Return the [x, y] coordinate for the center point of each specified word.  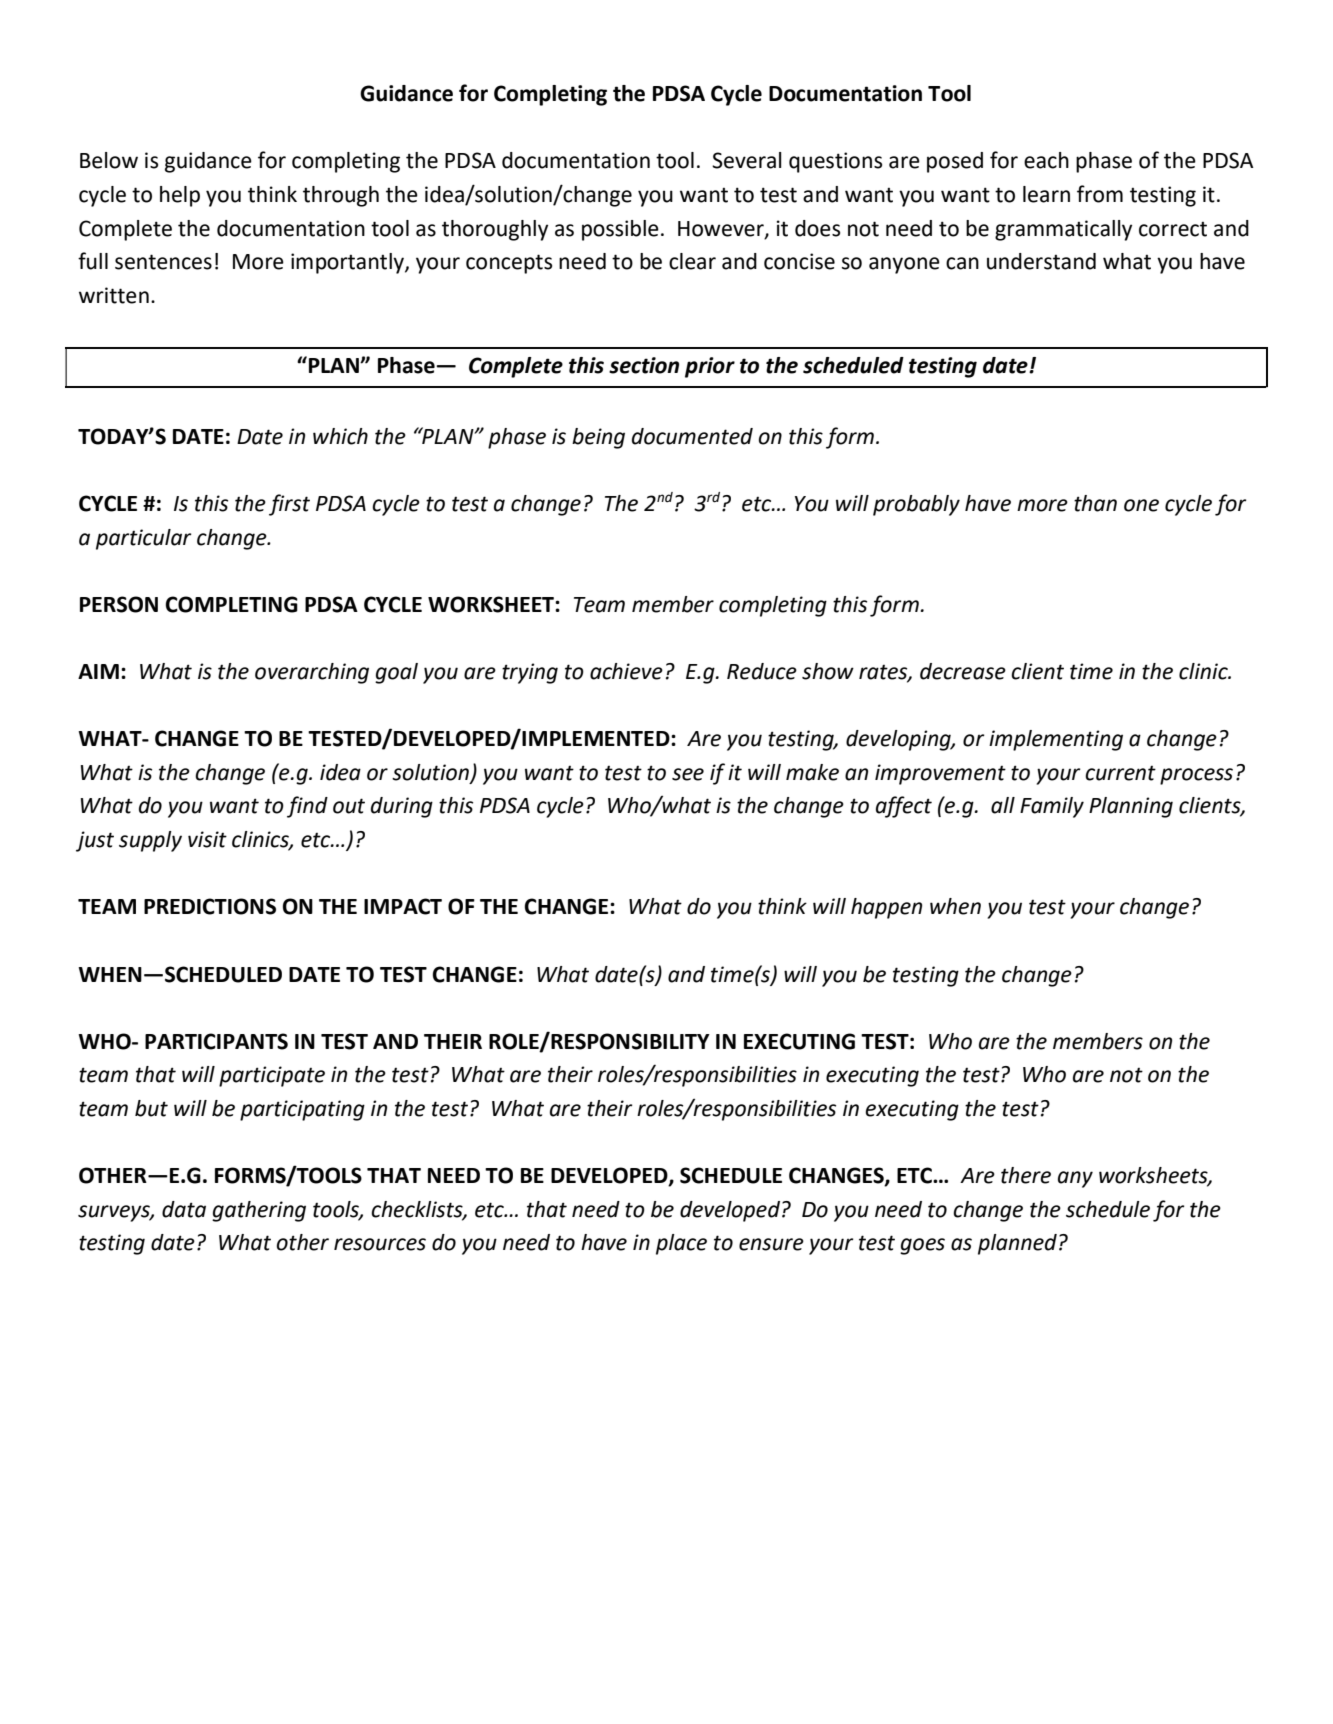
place [681, 1244]
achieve [626, 671]
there [1026, 1175]
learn [1046, 194]
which [340, 436]
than [1095, 503]
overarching [312, 673]
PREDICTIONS [210, 906]
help [180, 196]
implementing [1056, 740]
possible [620, 230]
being [598, 438]
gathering [259, 1211]
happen [886, 908]
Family [1052, 807]
